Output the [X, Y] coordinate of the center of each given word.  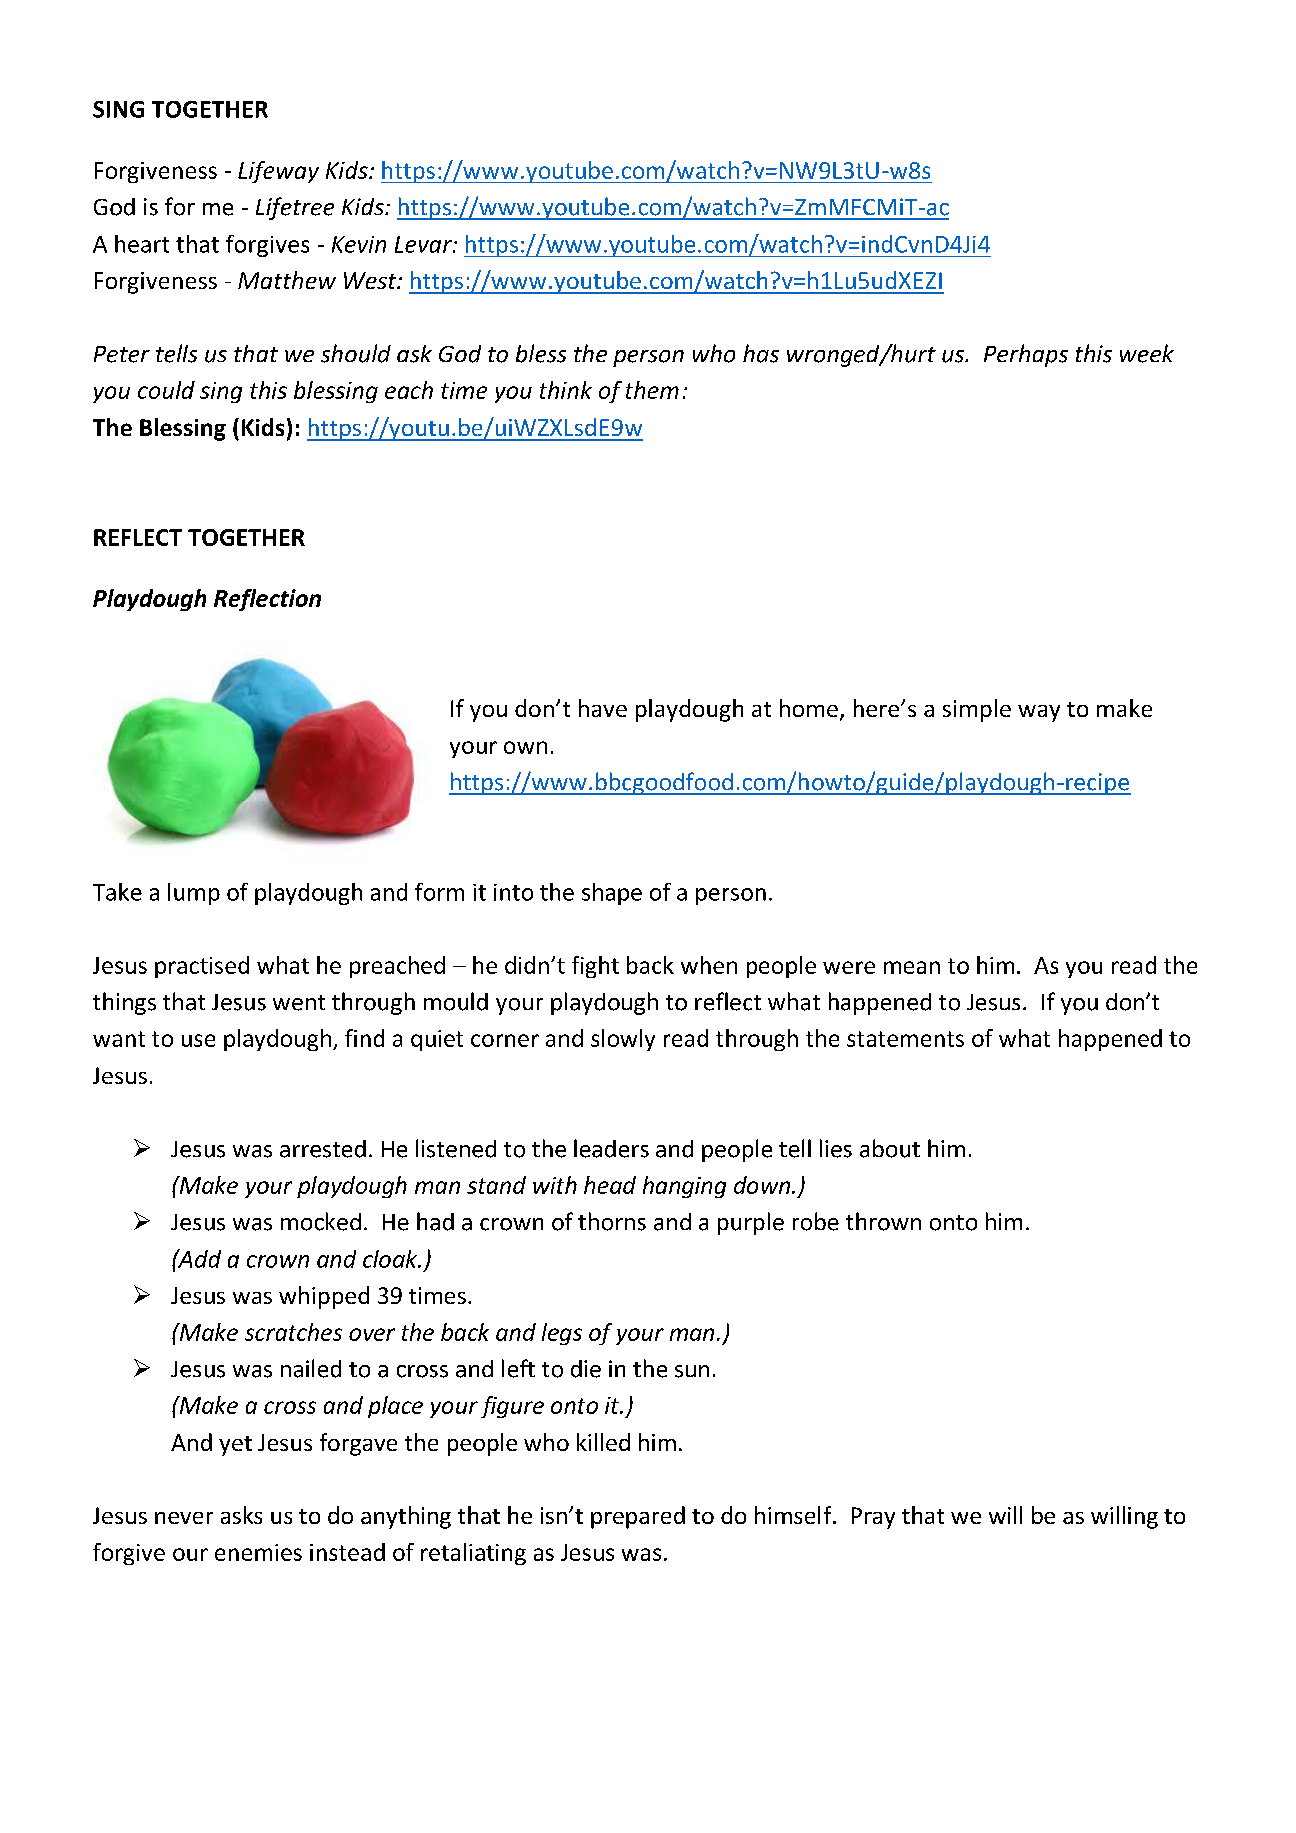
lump [194, 894]
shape [612, 894]
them [652, 390]
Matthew [287, 280]
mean [912, 967]
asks [241, 1515]
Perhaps [1026, 355]
